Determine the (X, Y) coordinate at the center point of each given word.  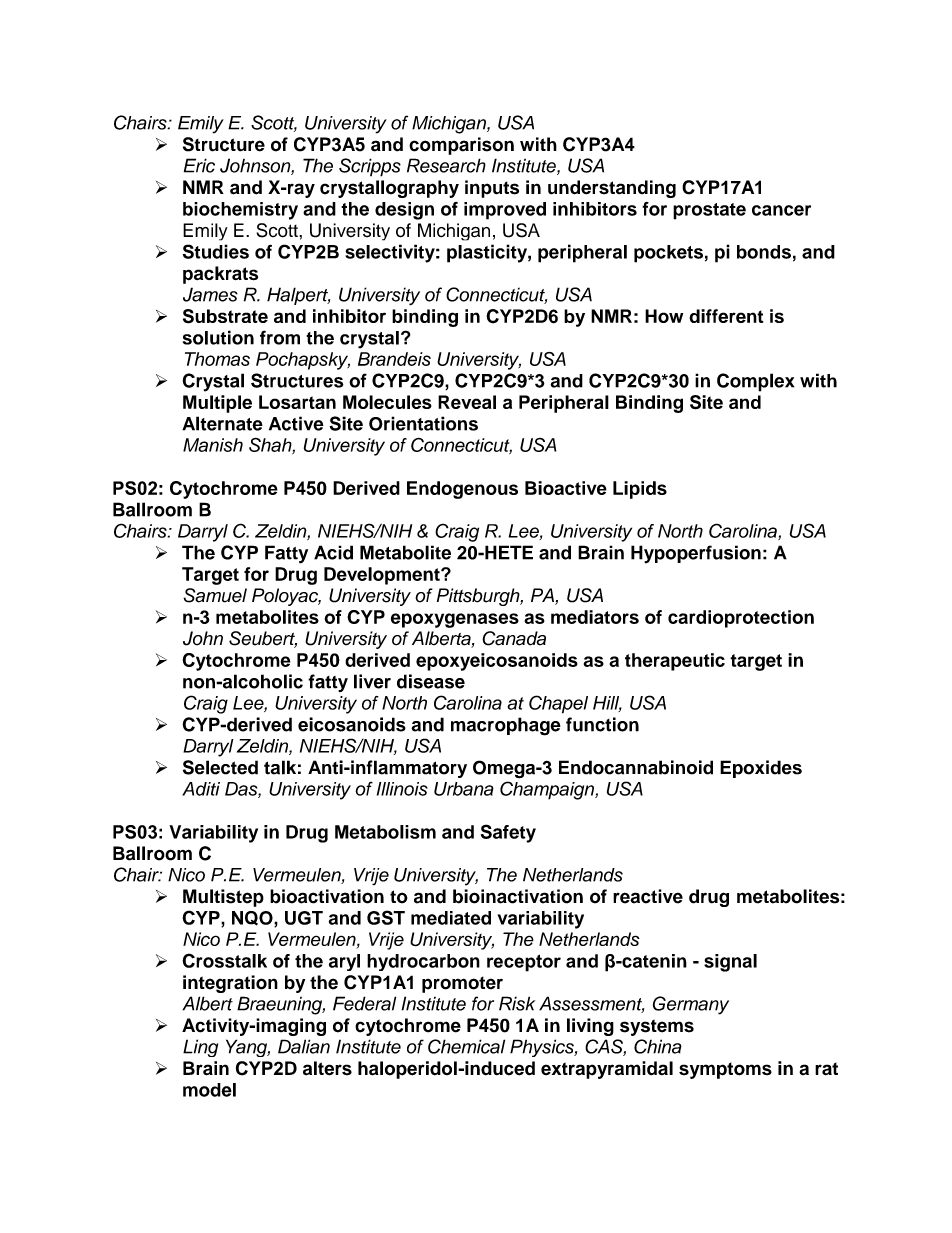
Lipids (640, 490)
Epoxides (761, 769)
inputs (492, 189)
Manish (213, 445)
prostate (709, 211)
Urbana (464, 789)
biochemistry (240, 211)
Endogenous (462, 490)
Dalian (304, 1046)
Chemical (466, 1046)
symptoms (725, 1070)
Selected (220, 767)
